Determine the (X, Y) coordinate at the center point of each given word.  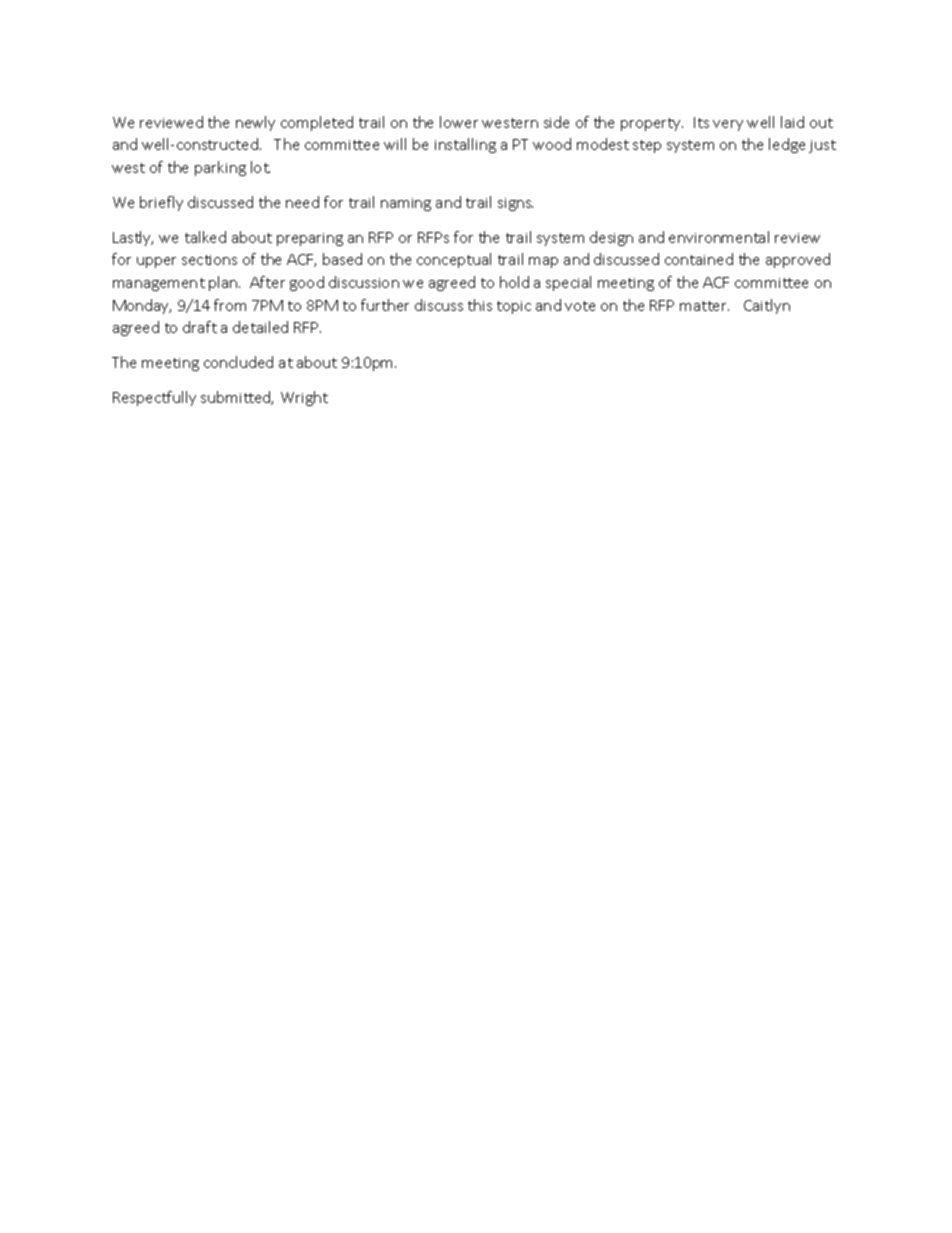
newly (255, 123)
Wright (304, 398)
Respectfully (154, 398)
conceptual (454, 260)
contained (699, 259)
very (728, 125)
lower (459, 122)
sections (209, 260)
